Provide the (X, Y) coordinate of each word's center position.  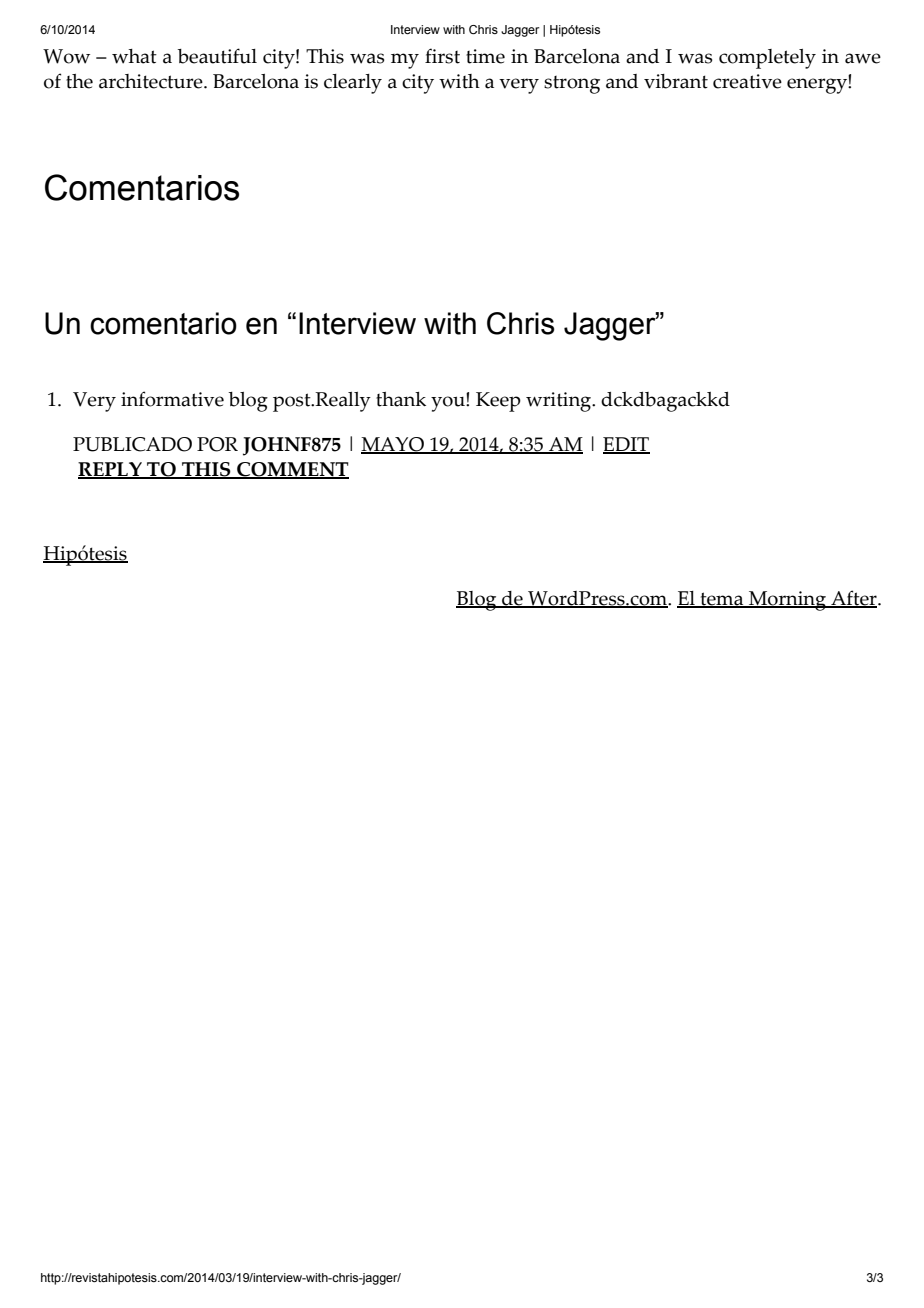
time (485, 56)
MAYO (394, 445)
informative (172, 399)
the (79, 81)
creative (747, 81)
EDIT (626, 445)
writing (560, 402)
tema (722, 600)
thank (401, 399)
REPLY (111, 470)
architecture (152, 81)
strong (572, 85)
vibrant (676, 81)
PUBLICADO (132, 444)
